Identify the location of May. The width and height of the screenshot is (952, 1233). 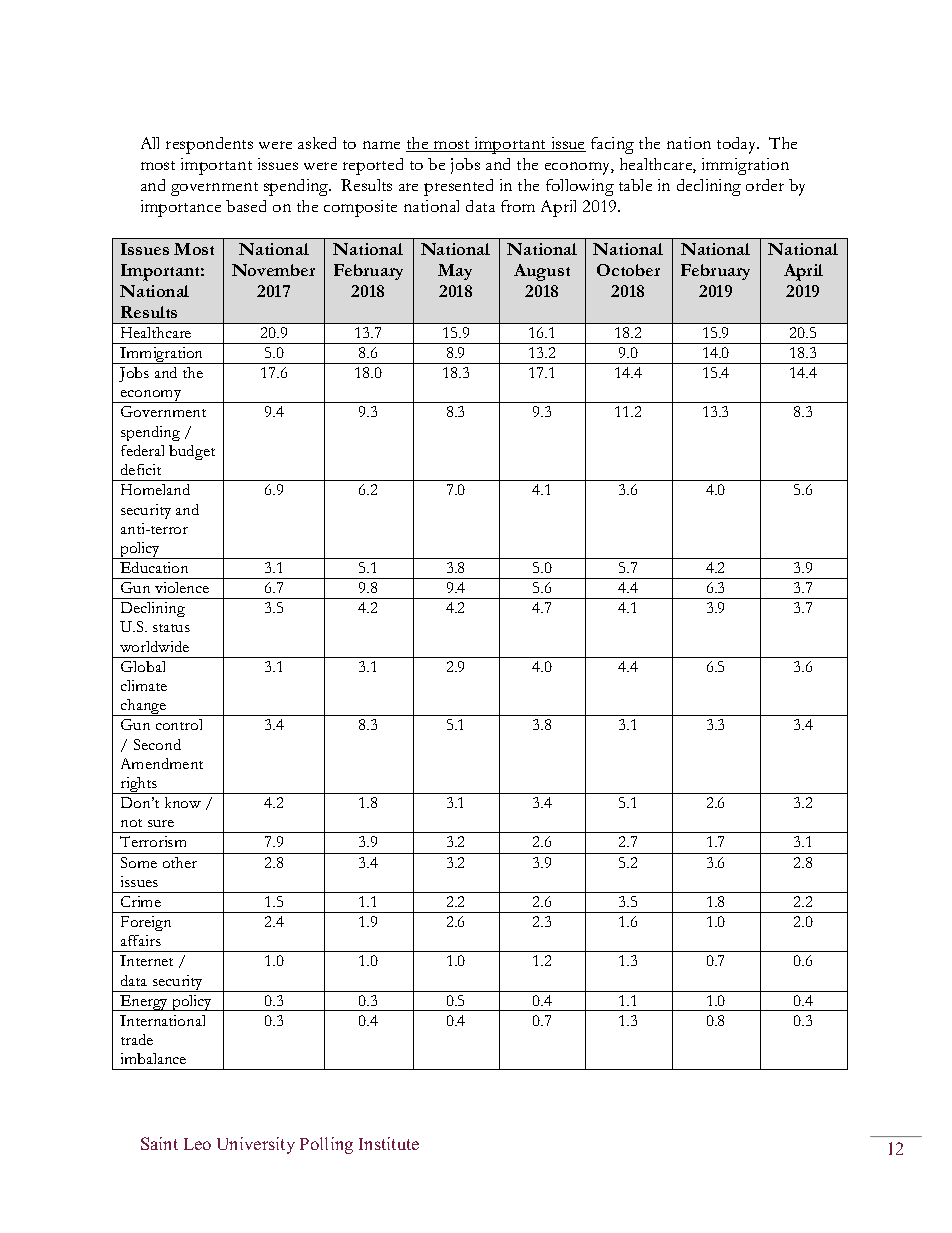
(455, 272).
